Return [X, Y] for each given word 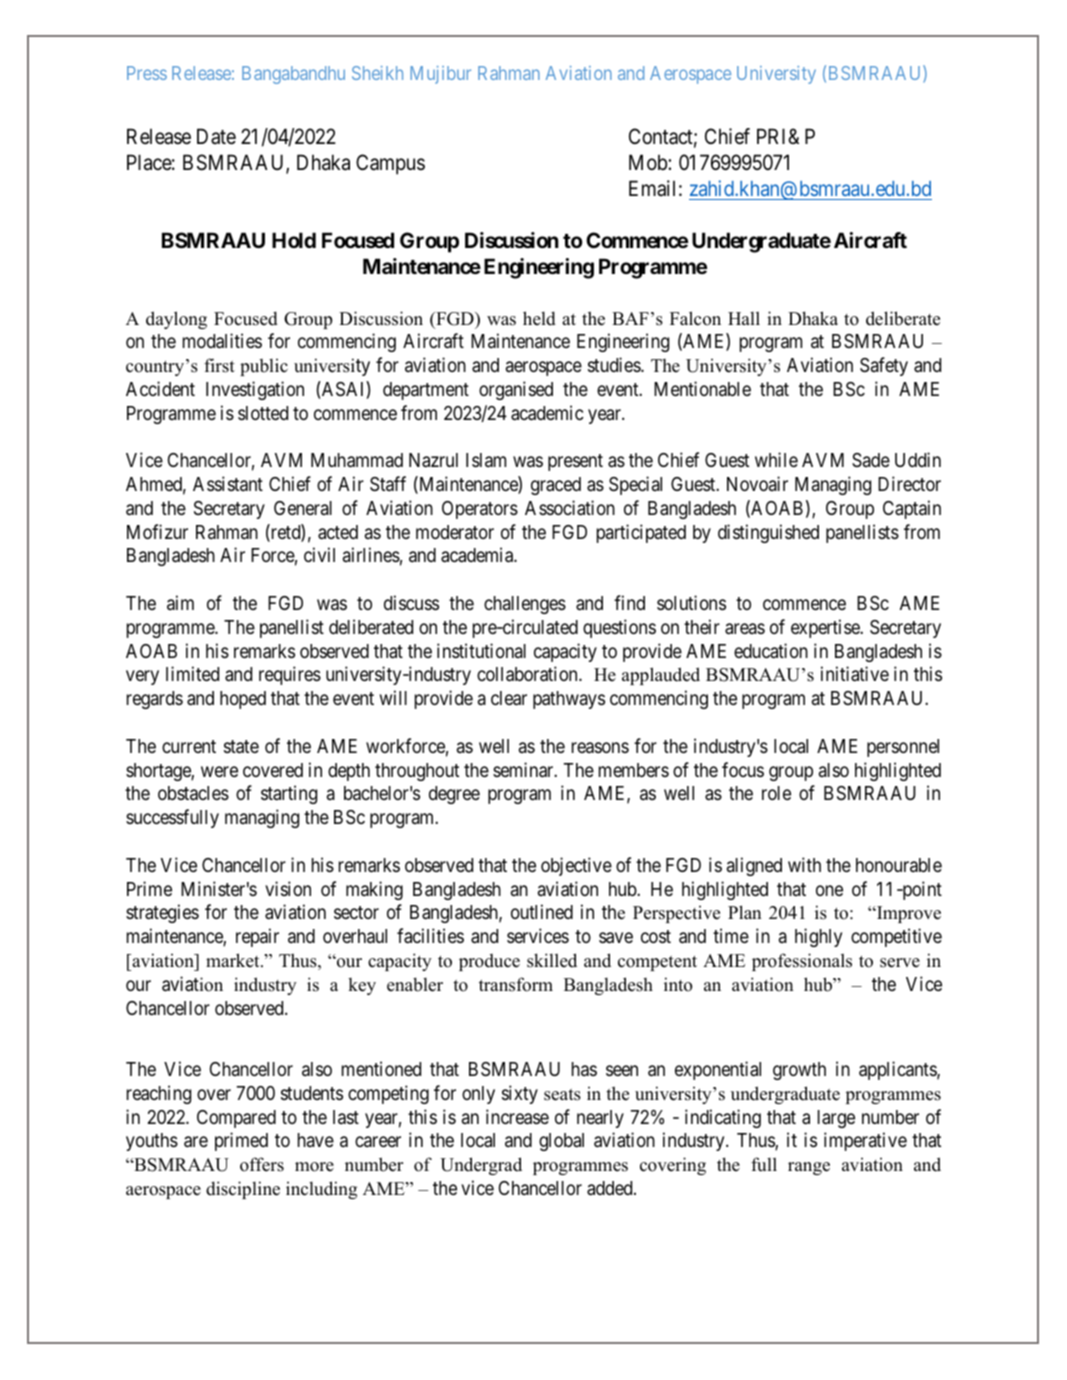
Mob [649, 162]
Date [216, 137]
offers [262, 1164]
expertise [826, 628]
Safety [884, 366]
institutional [481, 650]
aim [180, 602]
